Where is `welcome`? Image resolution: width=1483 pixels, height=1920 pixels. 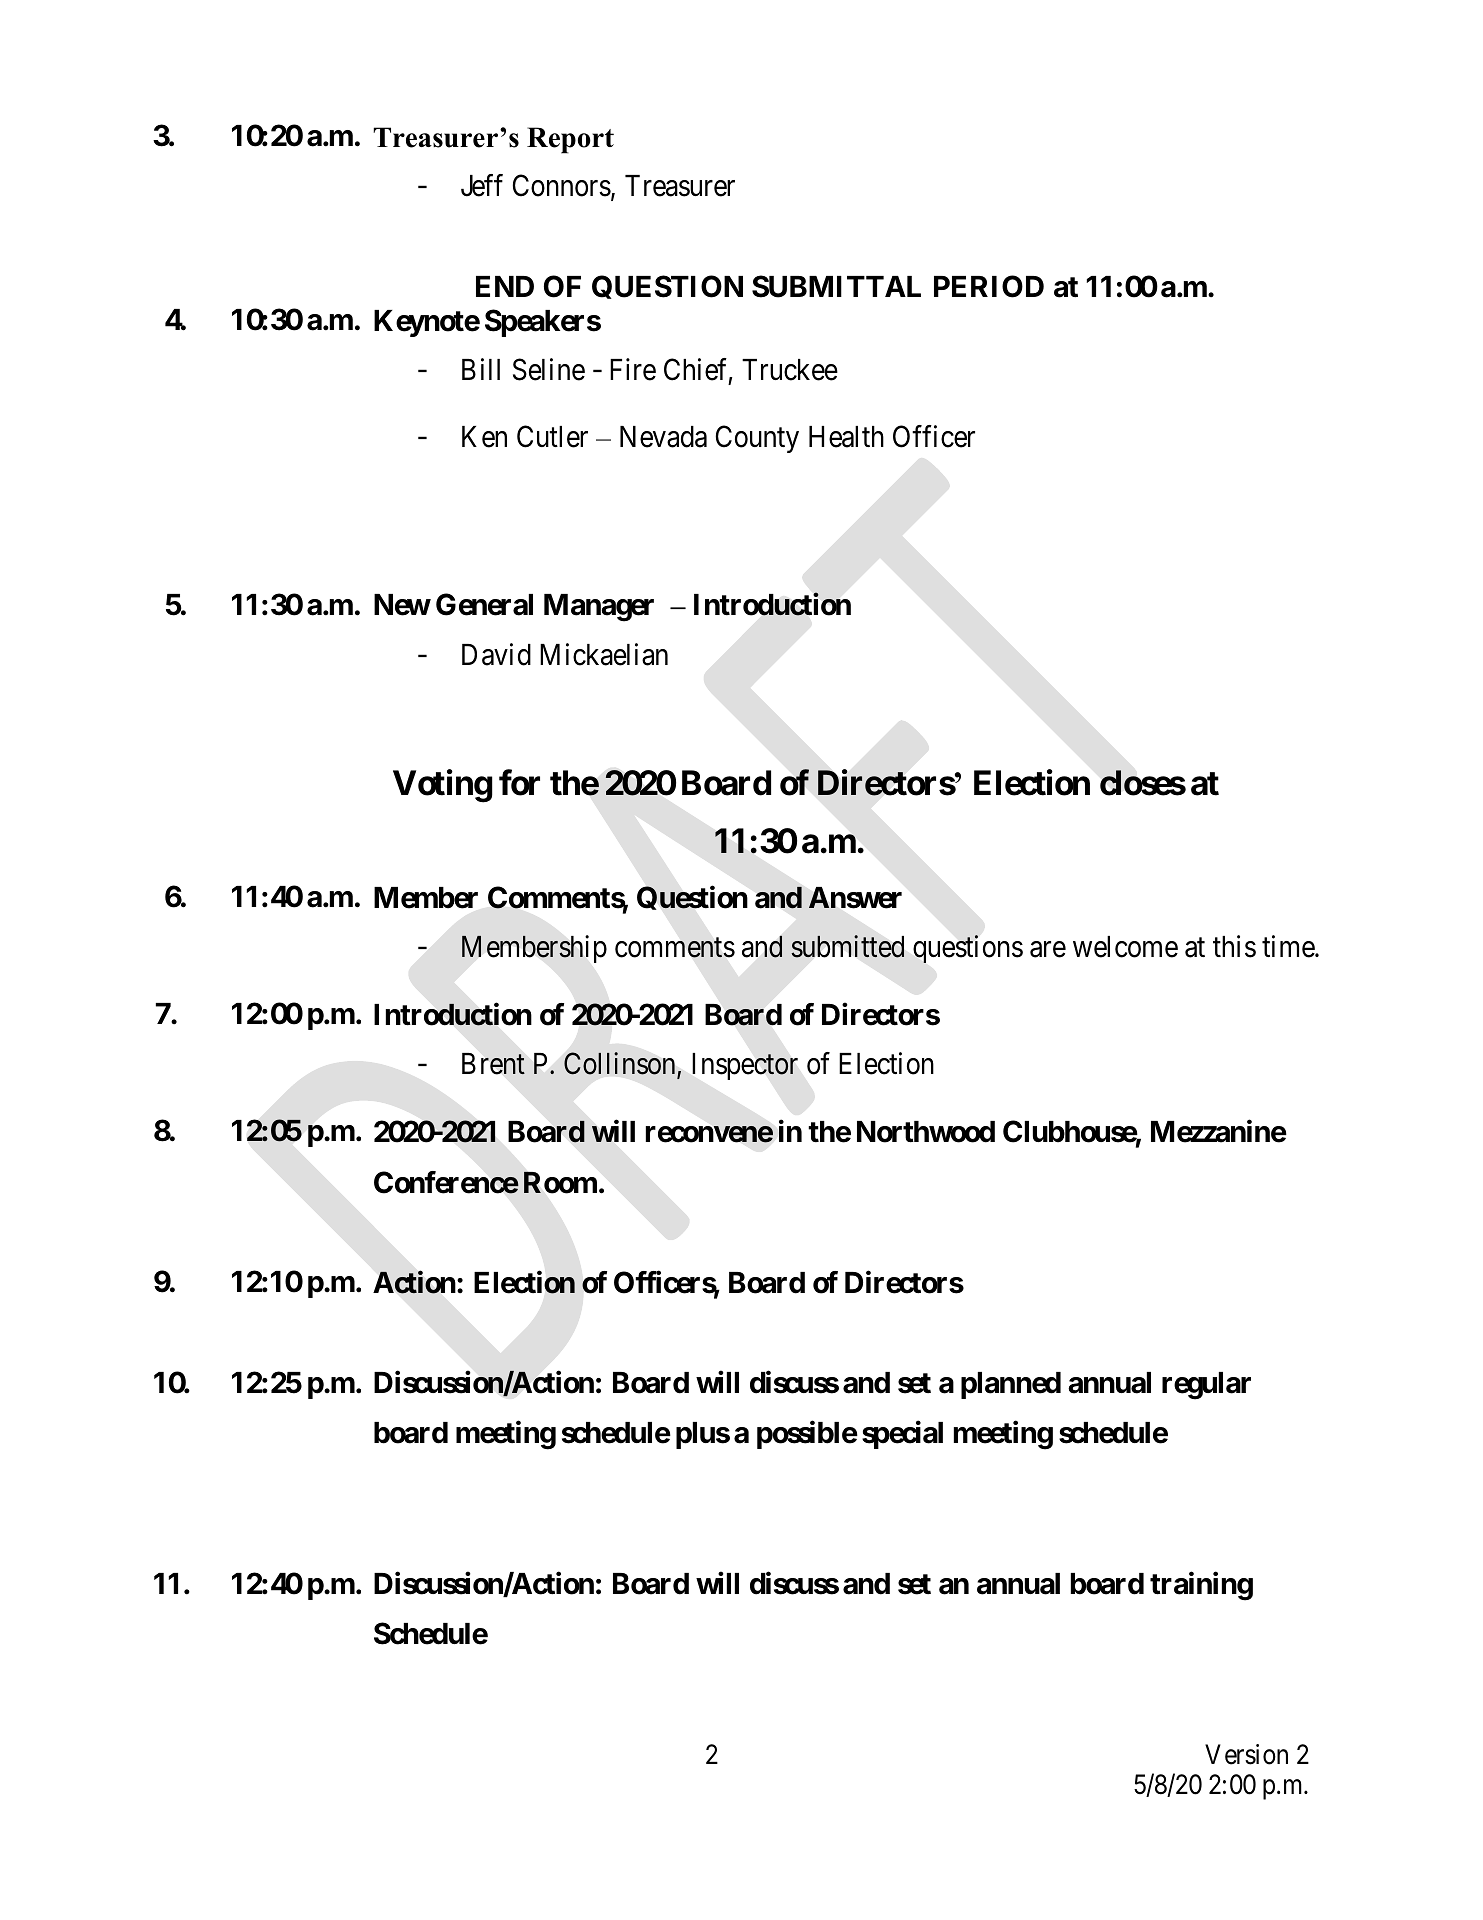
welcome is located at coordinates (1125, 947).
